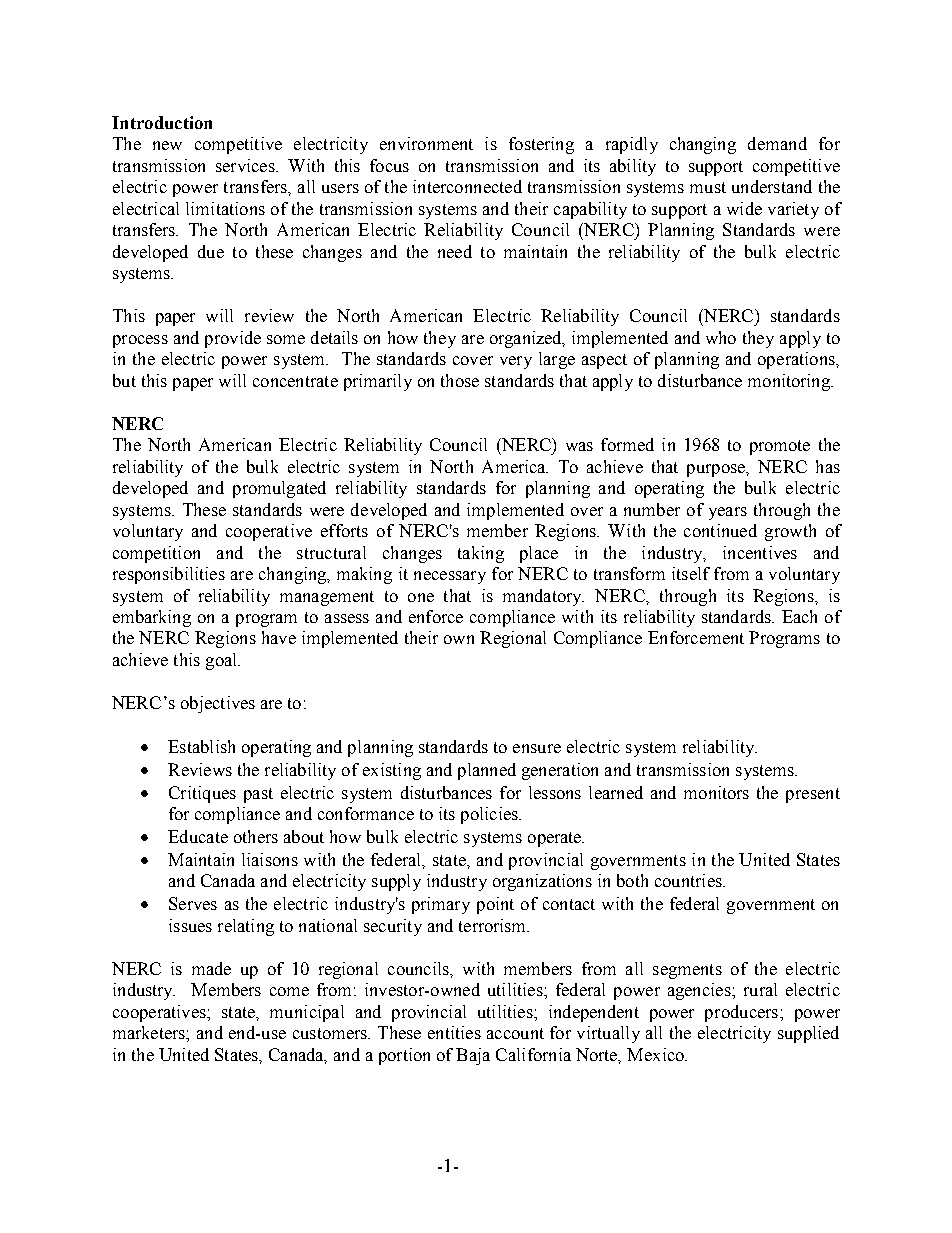 This page has width=952, height=1233. What do you see at coordinates (780, 447) in the page?
I see `promote` at bounding box center [780, 447].
